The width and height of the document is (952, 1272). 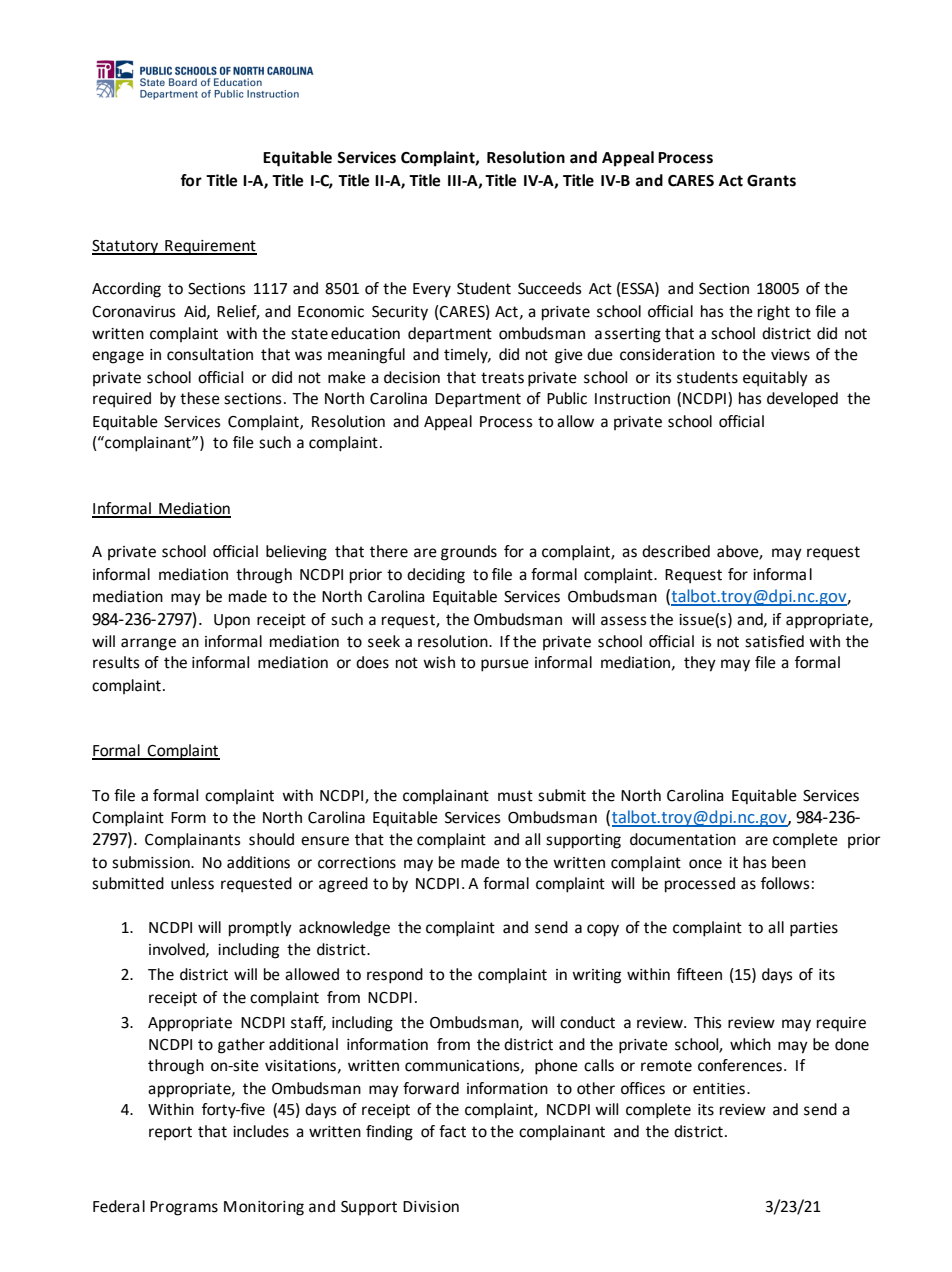 What do you see at coordinates (719, 1089) in the document?
I see `entities` at bounding box center [719, 1089].
